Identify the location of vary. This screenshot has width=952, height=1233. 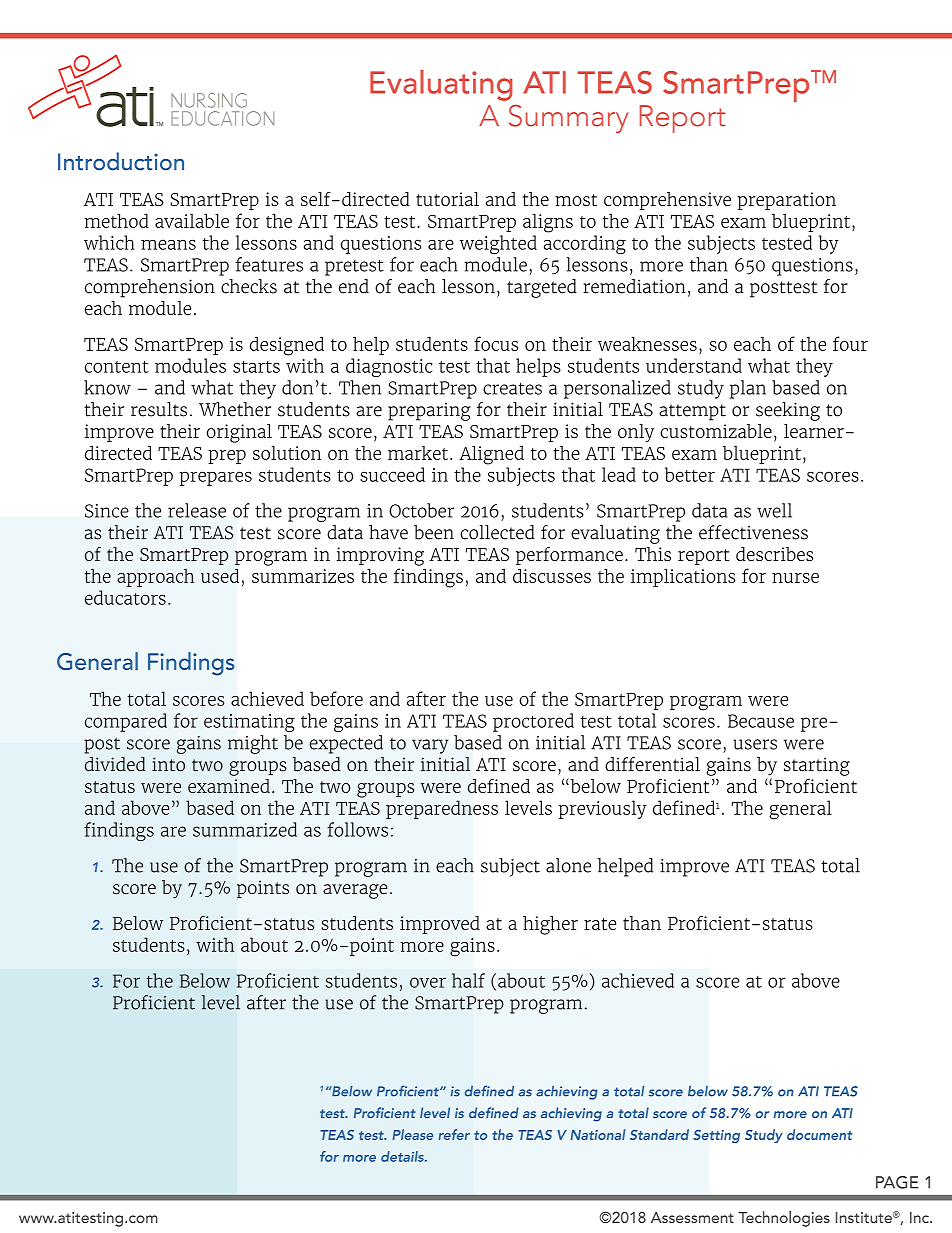
(430, 746).
